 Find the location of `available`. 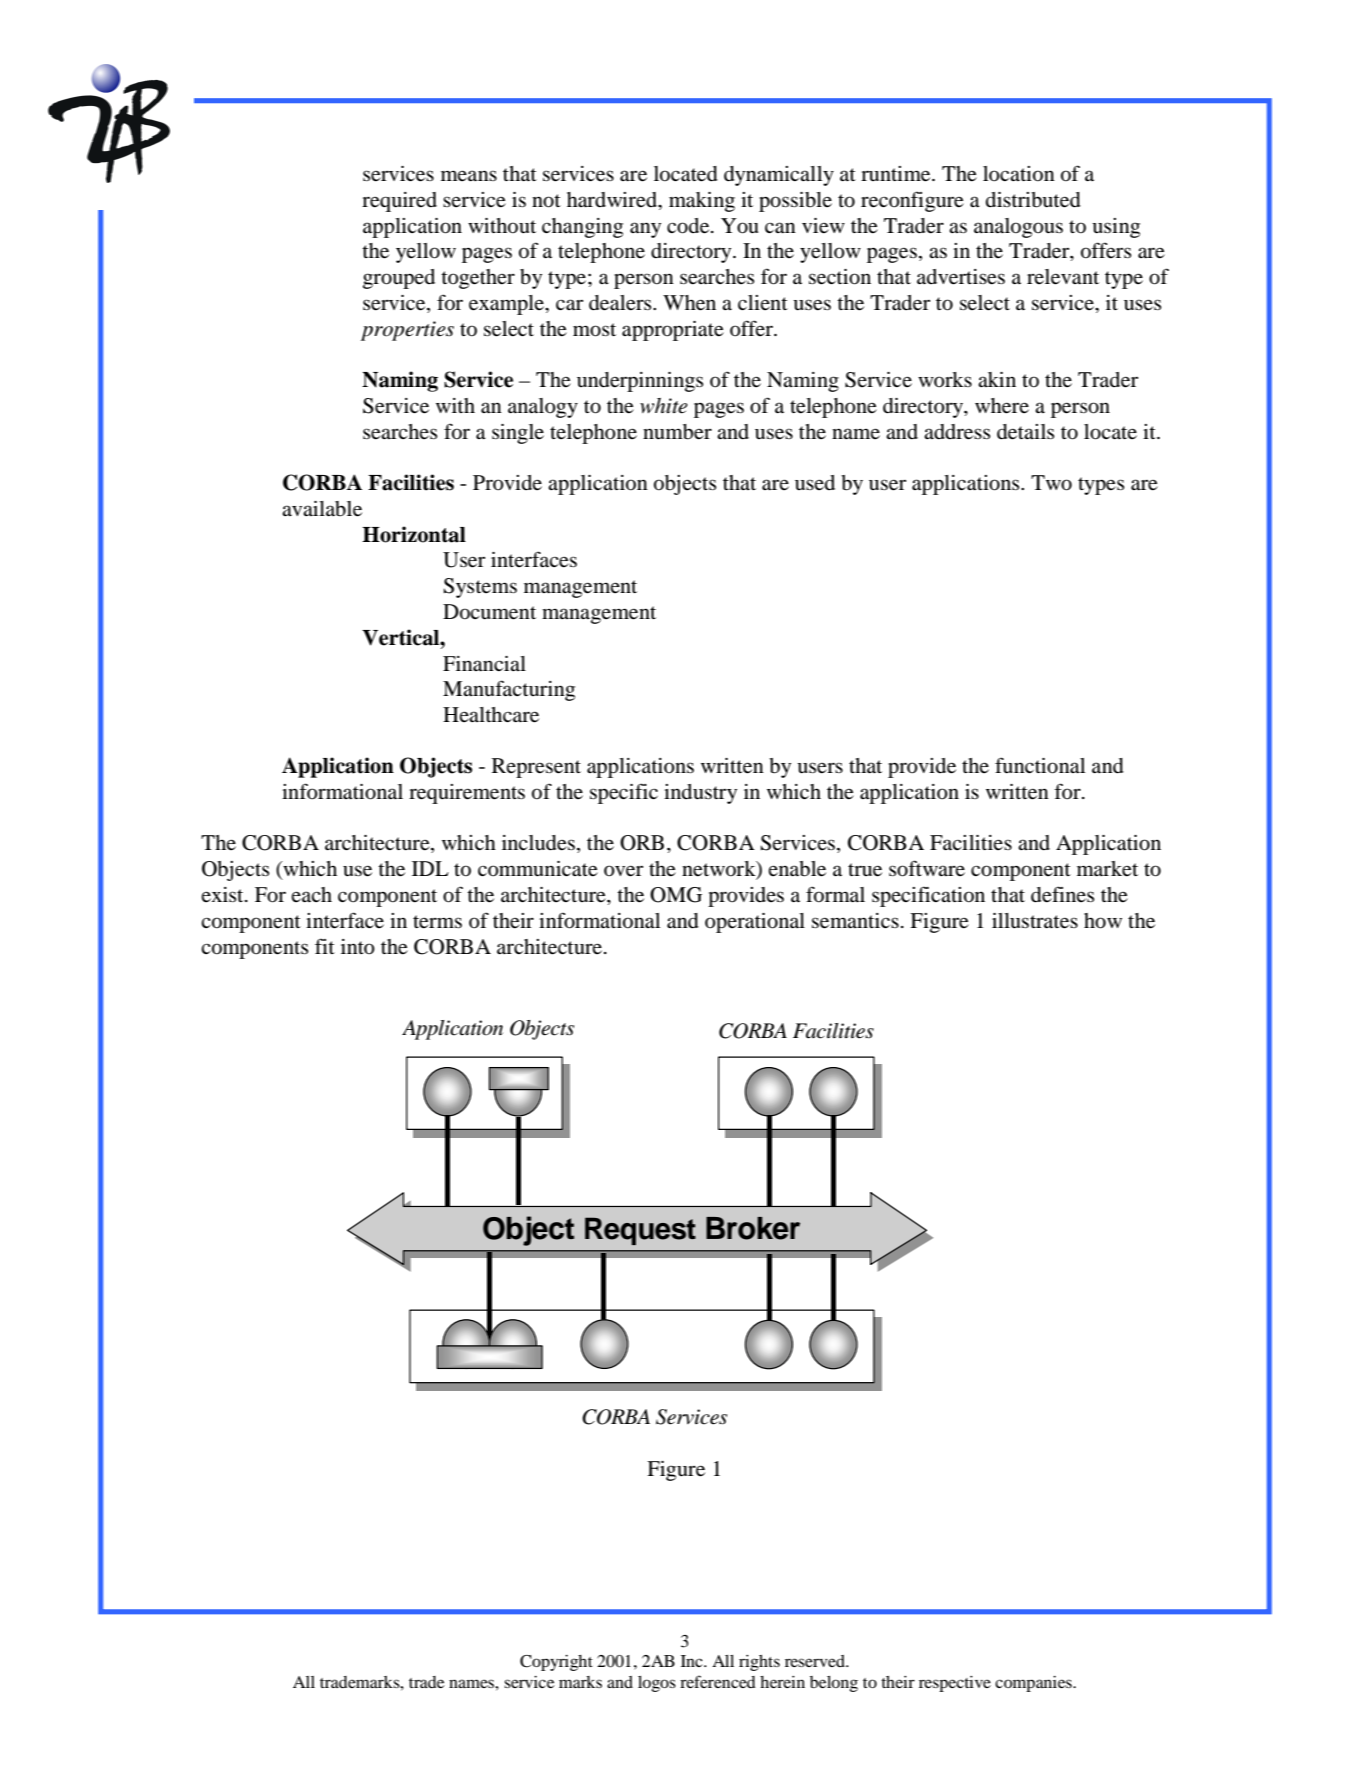

available is located at coordinates (322, 509).
